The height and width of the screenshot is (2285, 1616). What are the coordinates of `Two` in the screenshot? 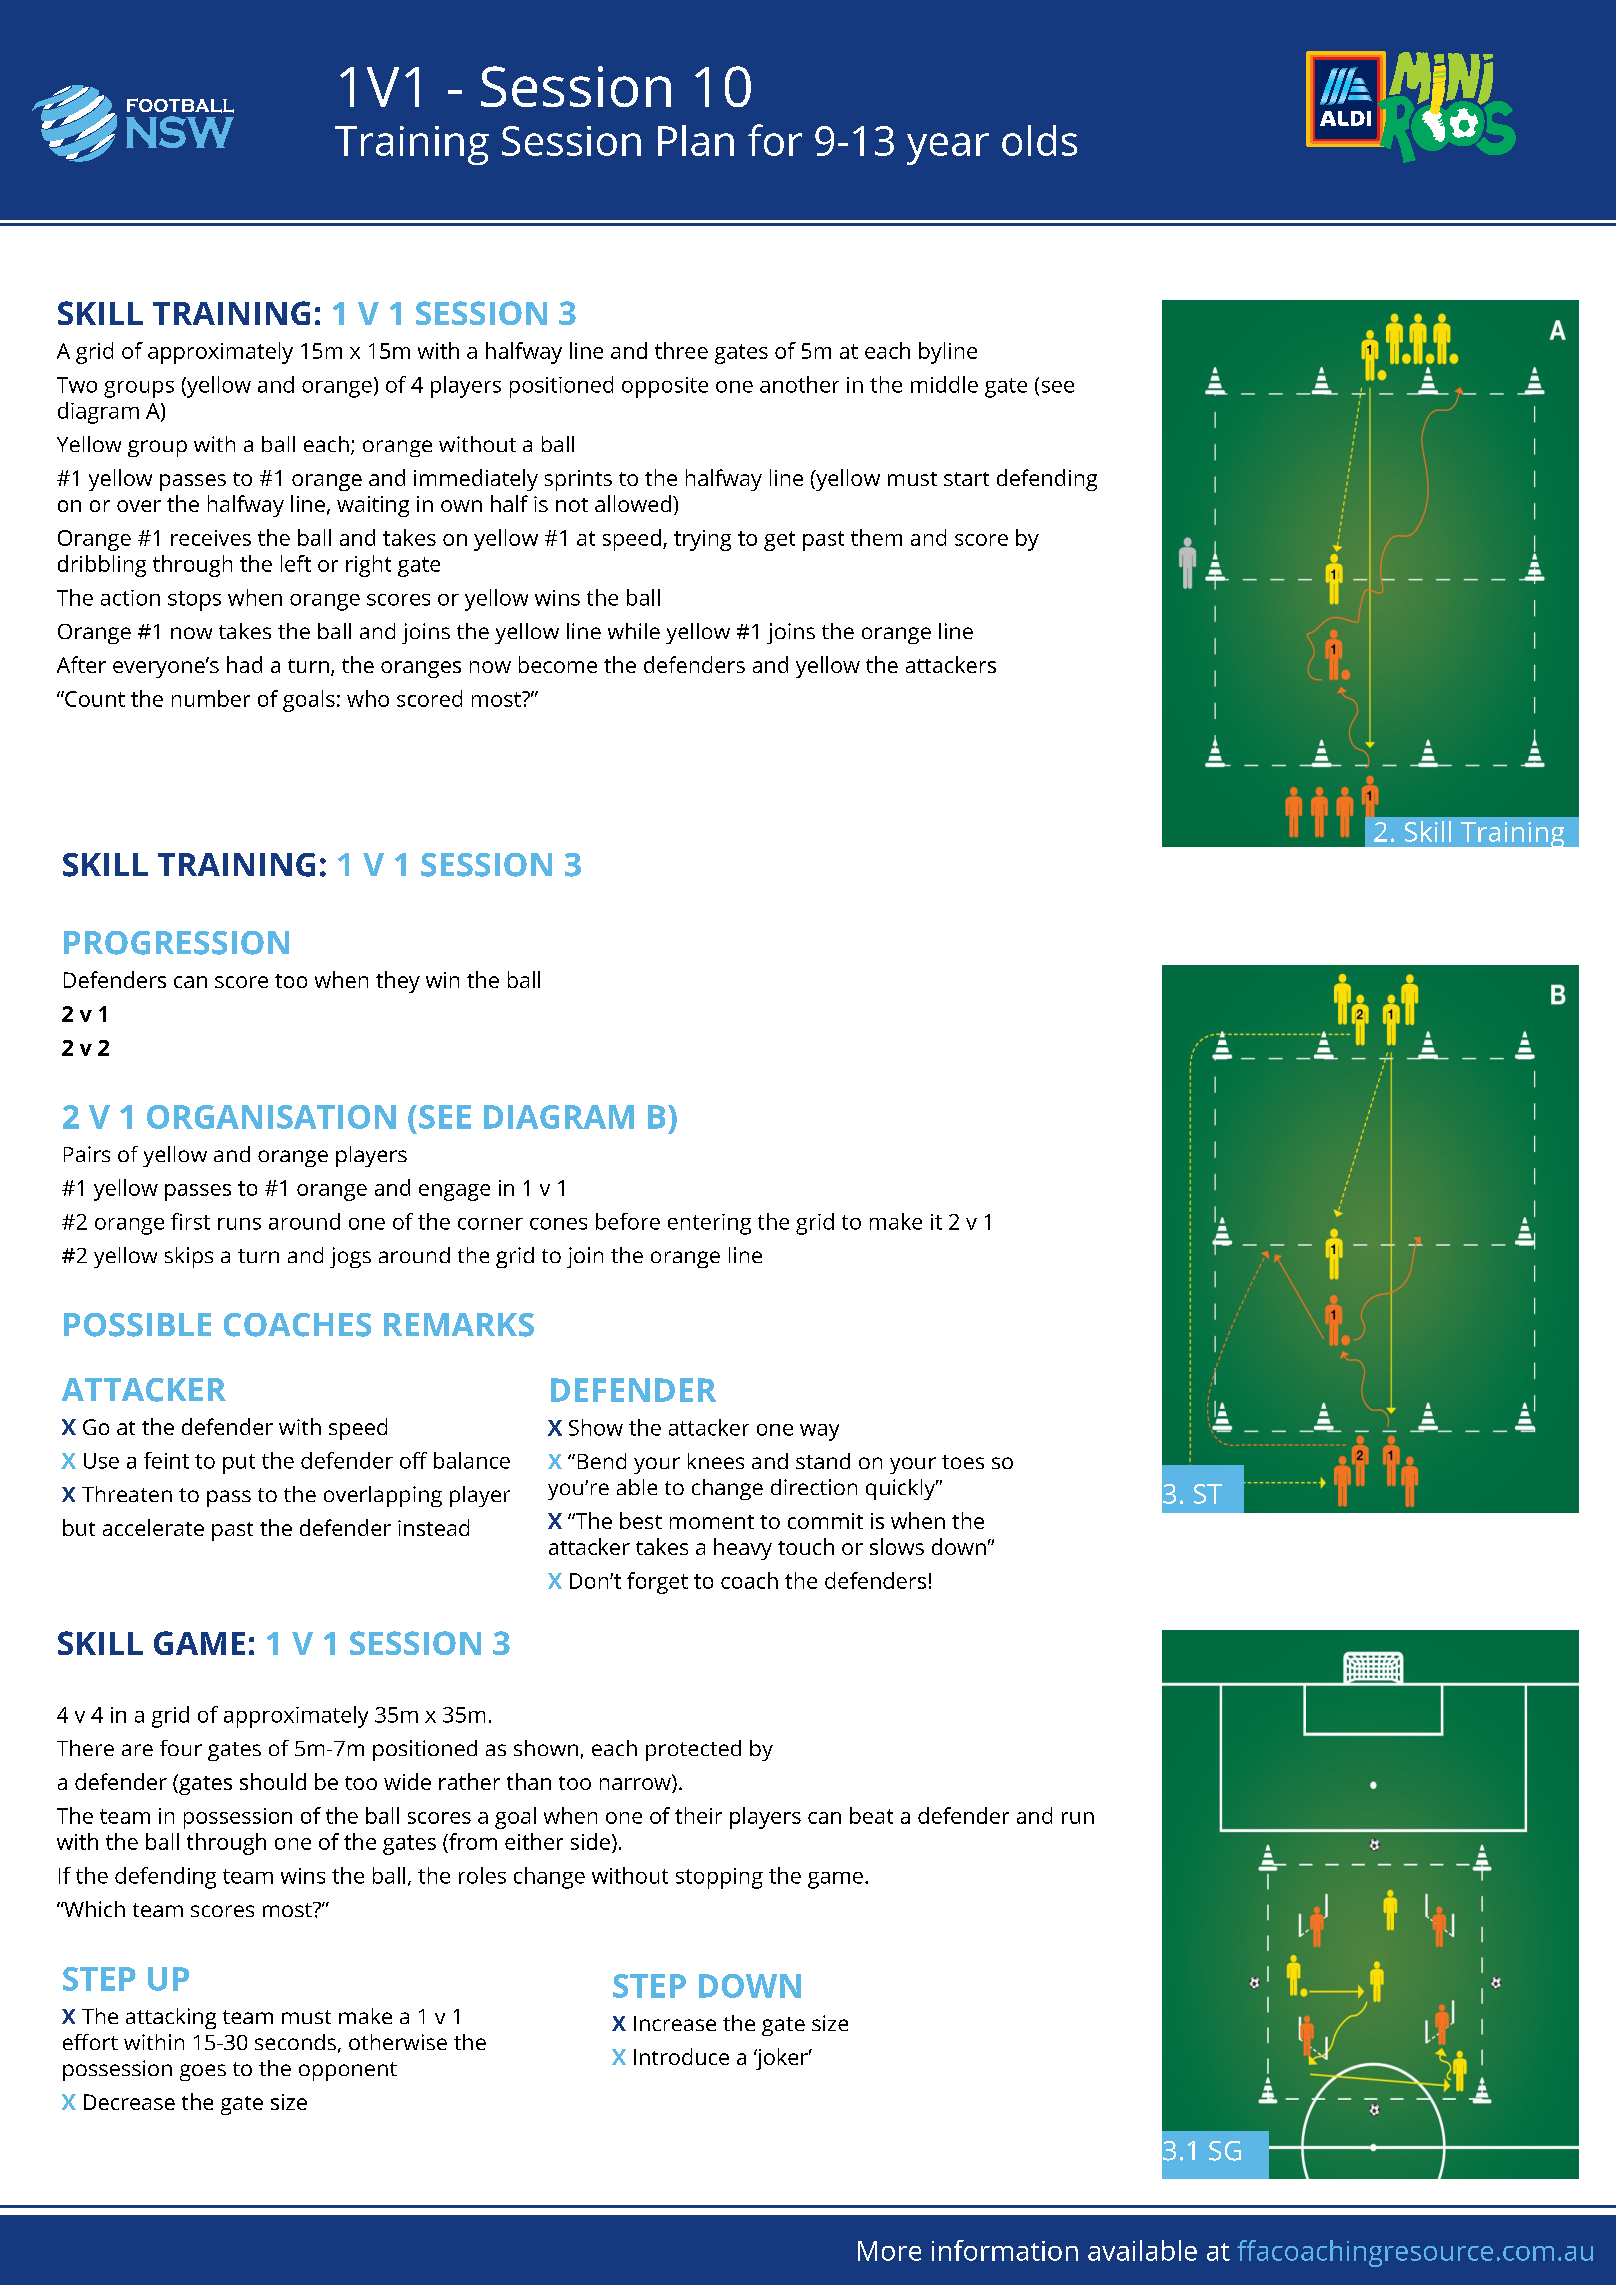 It's located at (77, 385).
